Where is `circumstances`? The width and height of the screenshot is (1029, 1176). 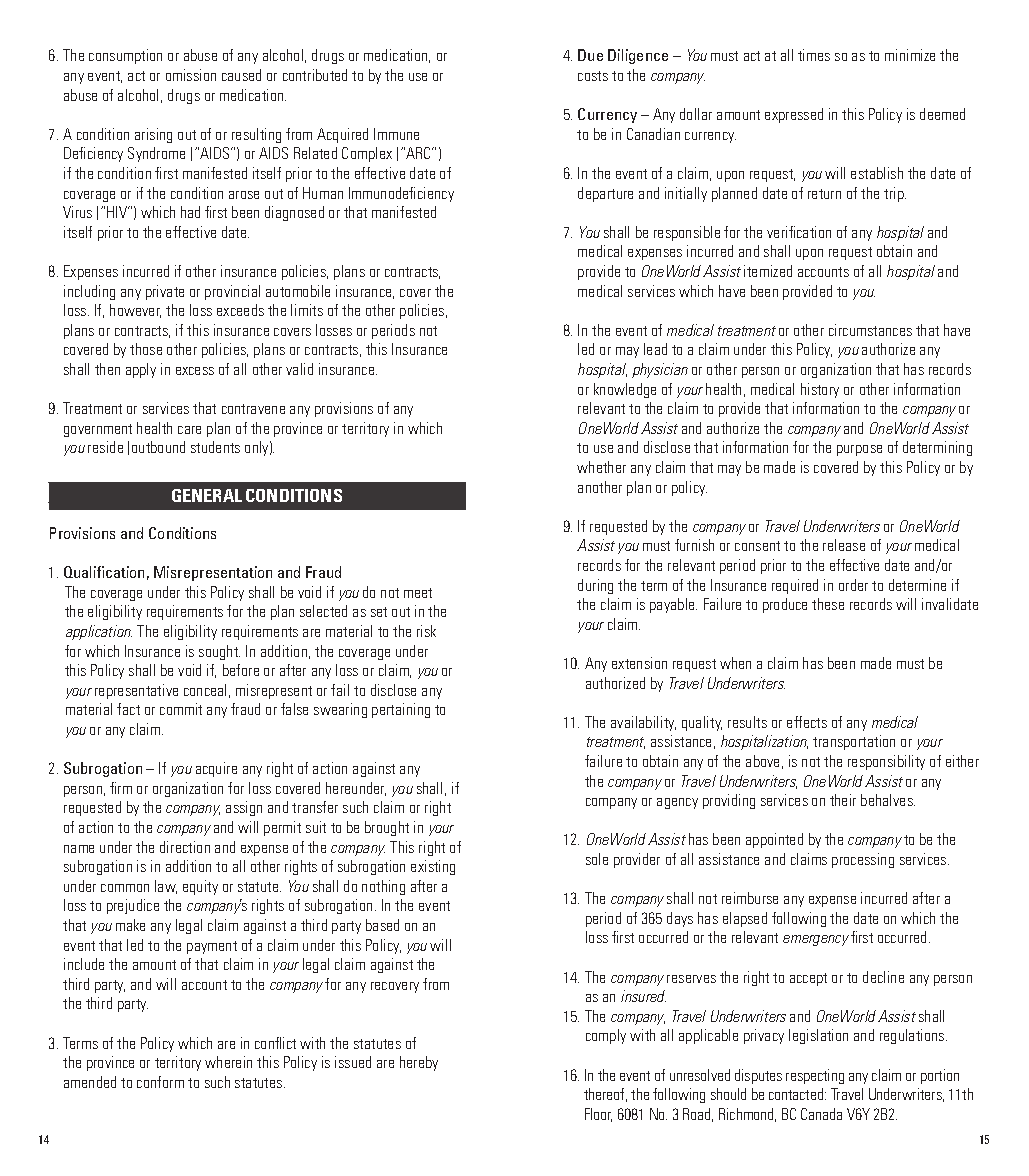 circumstances is located at coordinates (870, 330).
